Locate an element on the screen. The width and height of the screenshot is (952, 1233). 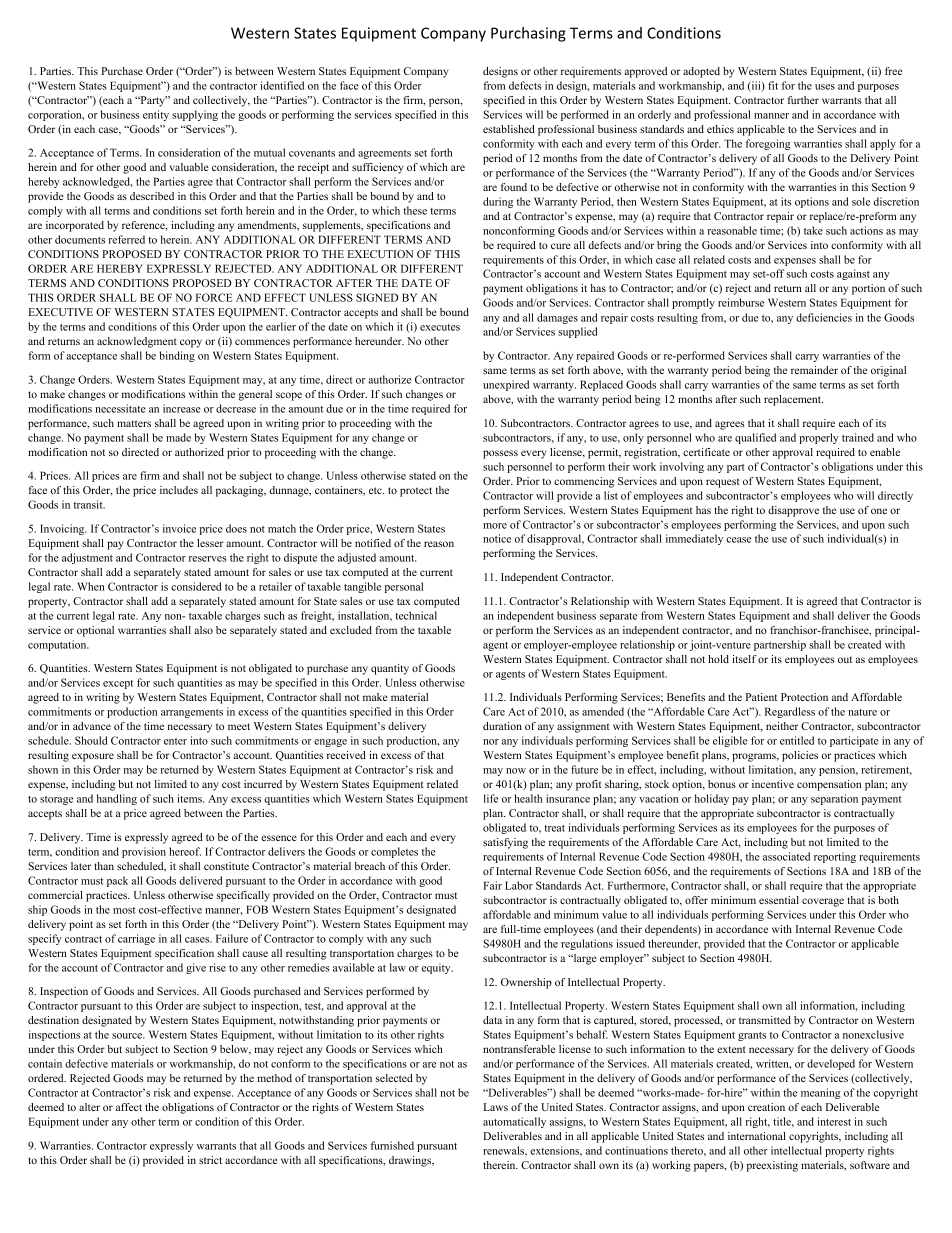
itself is located at coordinates (744, 659).
